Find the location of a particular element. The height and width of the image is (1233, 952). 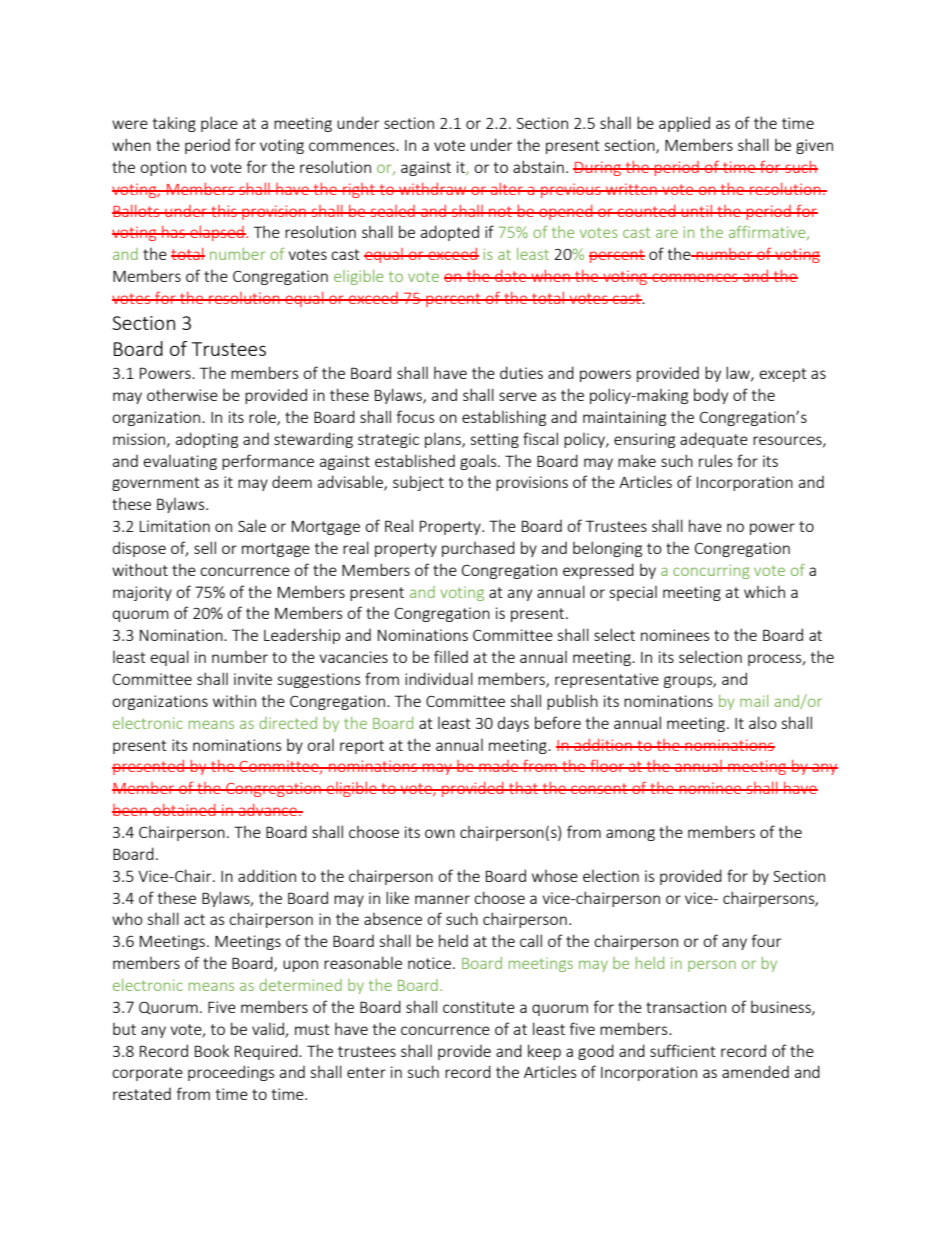

Book is located at coordinates (212, 1050).
